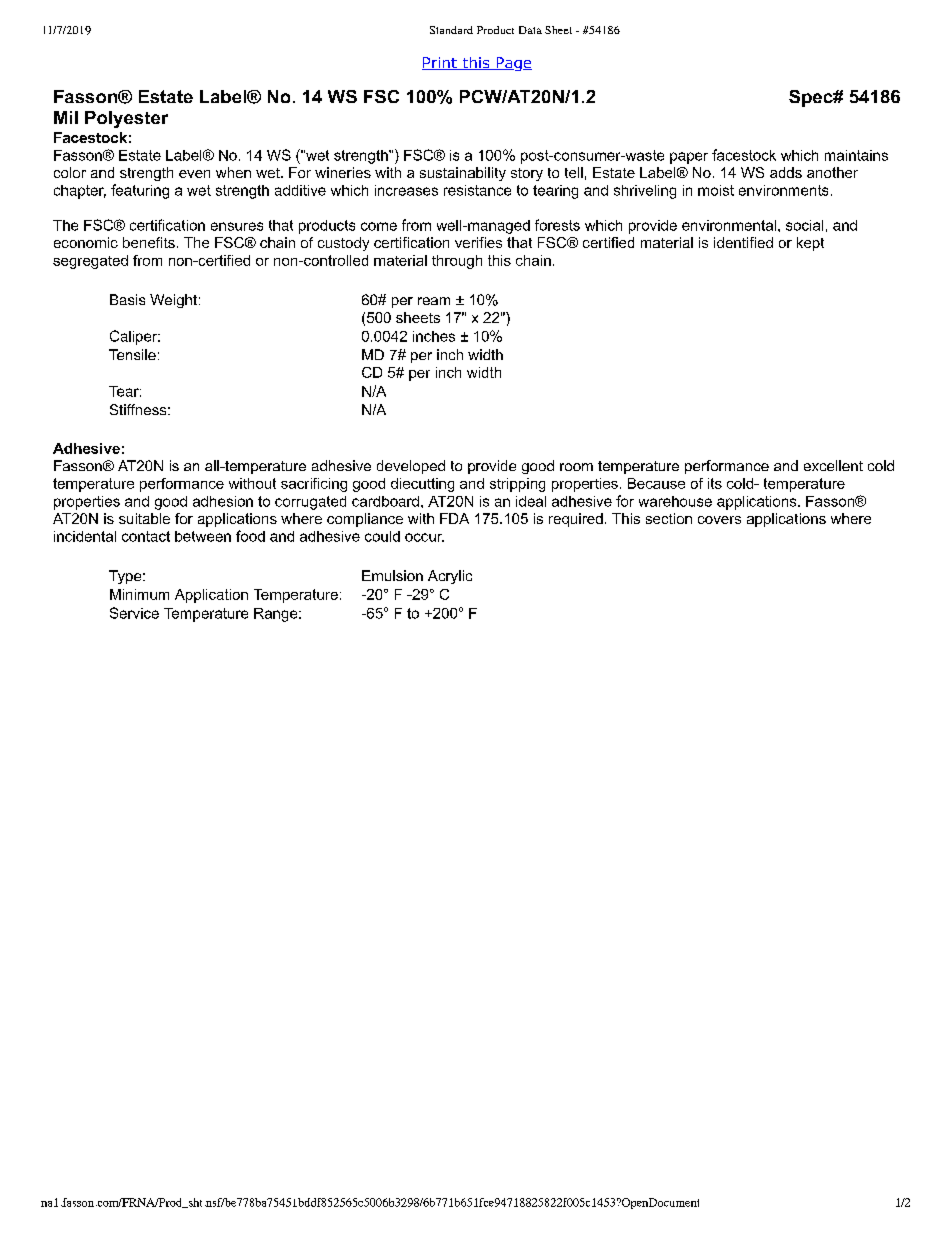 This image has width=952, height=1233. What do you see at coordinates (440, 63) in the image?
I see `Print` at bounding box center [440, 63].
